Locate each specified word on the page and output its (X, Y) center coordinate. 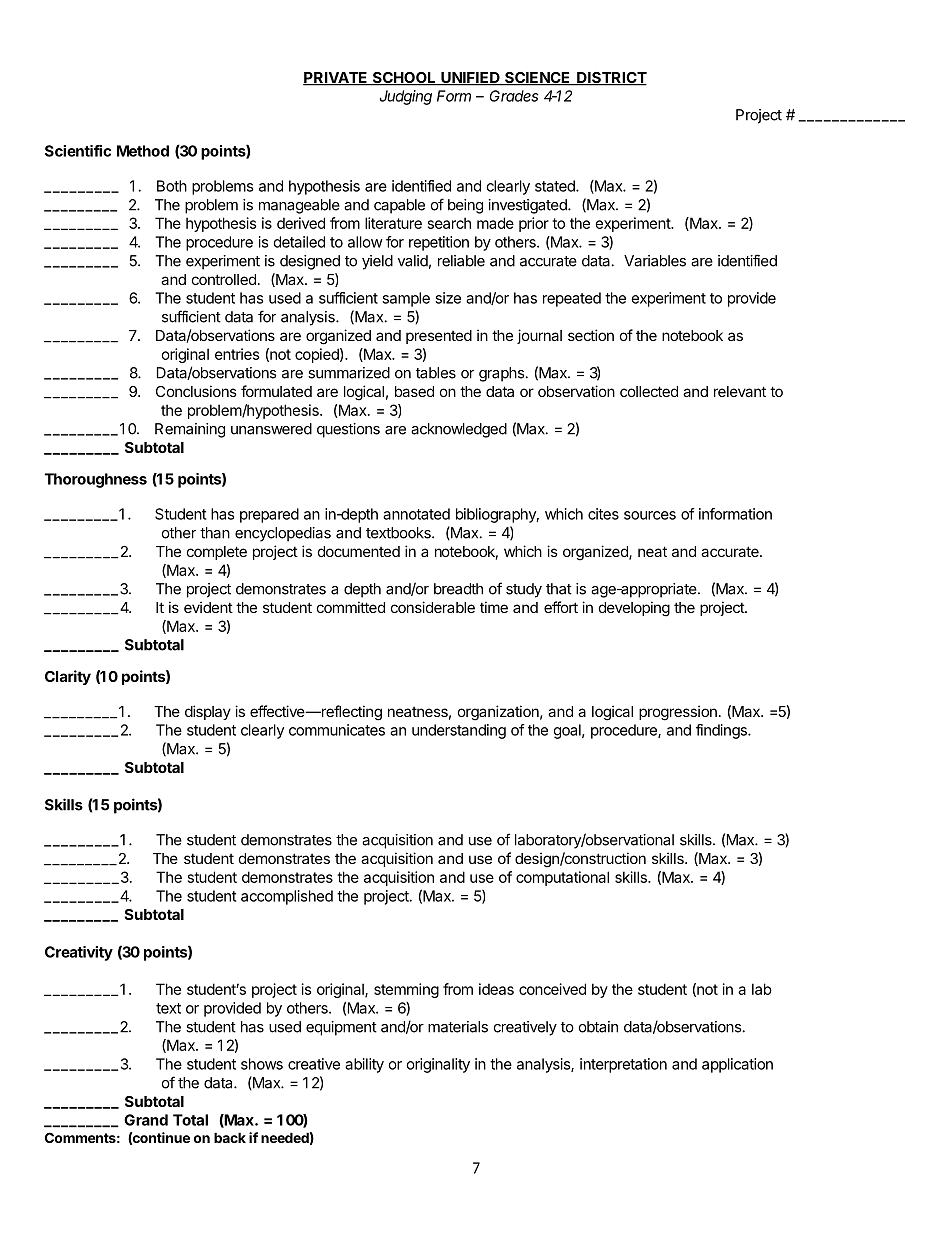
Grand (146, 1120)
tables (436, 373)
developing (634, 609)
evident (208, 607)
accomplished (287, 897)
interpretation (623, 1065)
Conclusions (196, 391)
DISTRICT (611, 79)
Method (143, 151)
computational (562, 878)
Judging (406, 97)
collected (649, 391)
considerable (433, 607)
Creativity (79, 953)
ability (364, 1065)
